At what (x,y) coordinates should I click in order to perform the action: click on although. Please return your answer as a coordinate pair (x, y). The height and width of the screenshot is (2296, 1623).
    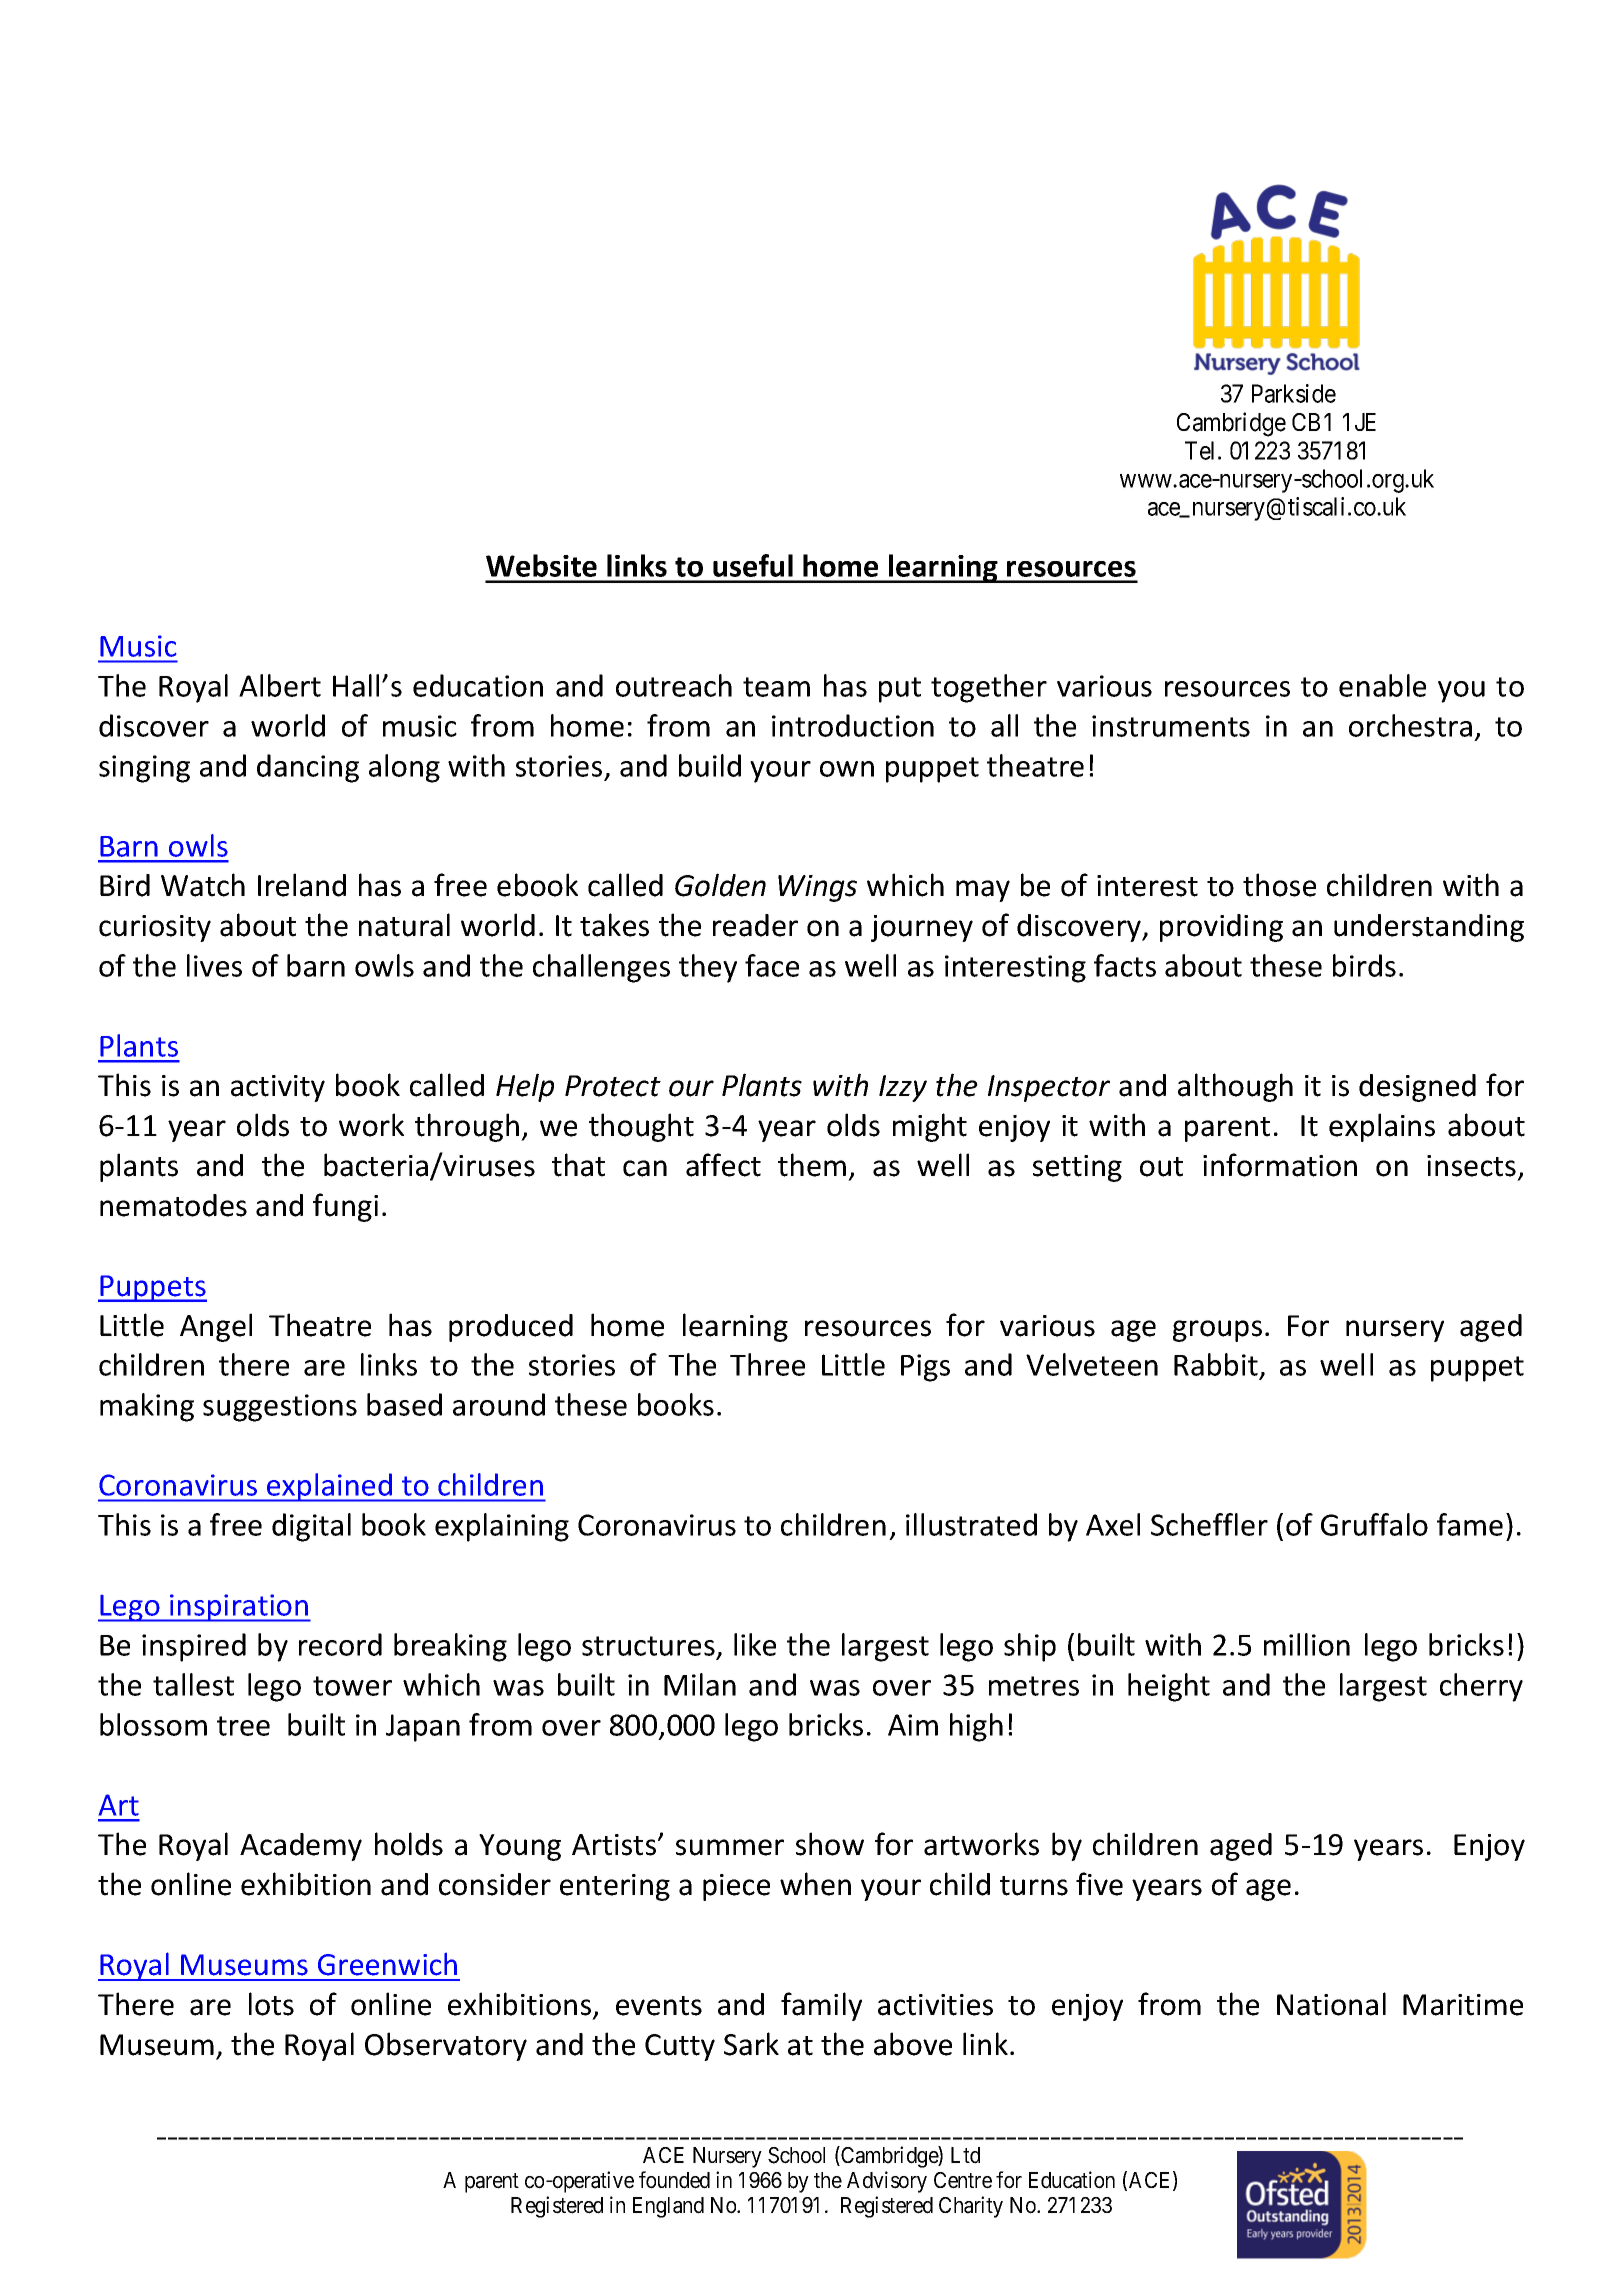
    Looking at the image, I should click on (1235, 1087).
